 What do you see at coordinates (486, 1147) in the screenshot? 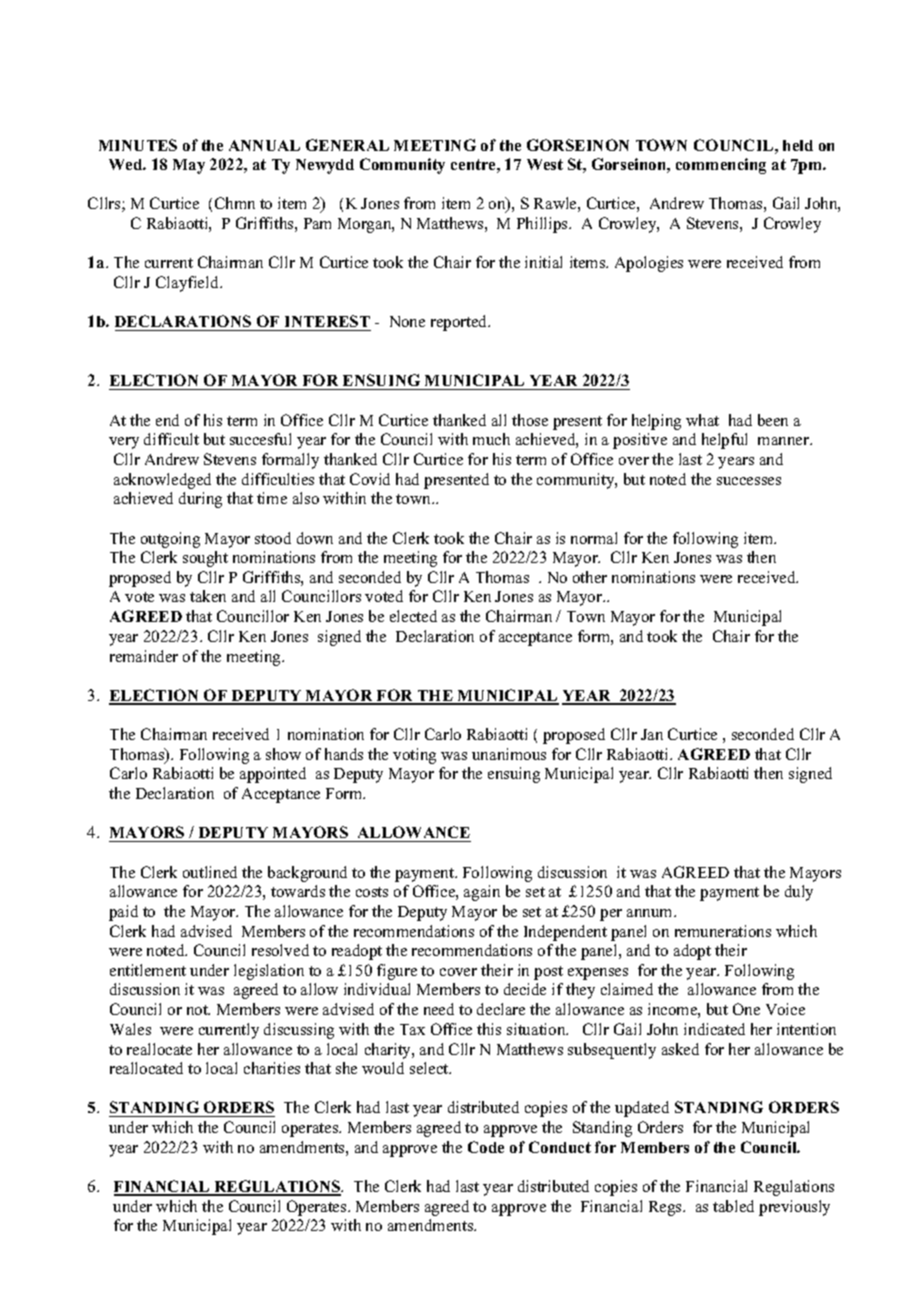
I see `Code` at bounding box center [486, 1147].
